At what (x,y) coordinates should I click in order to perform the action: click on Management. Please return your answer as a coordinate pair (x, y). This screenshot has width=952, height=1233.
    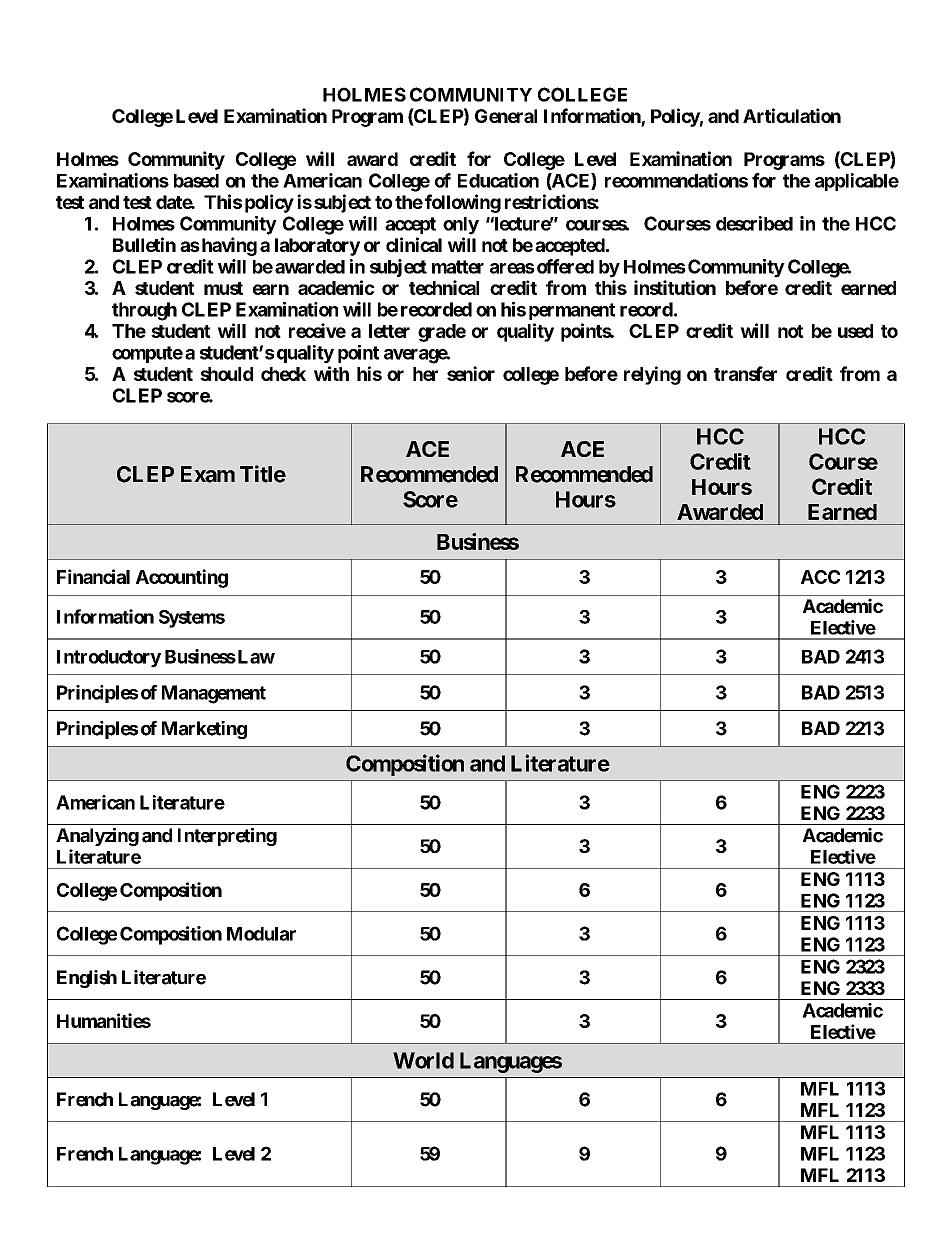
    Looking at the image, I should click on (214, 694).
